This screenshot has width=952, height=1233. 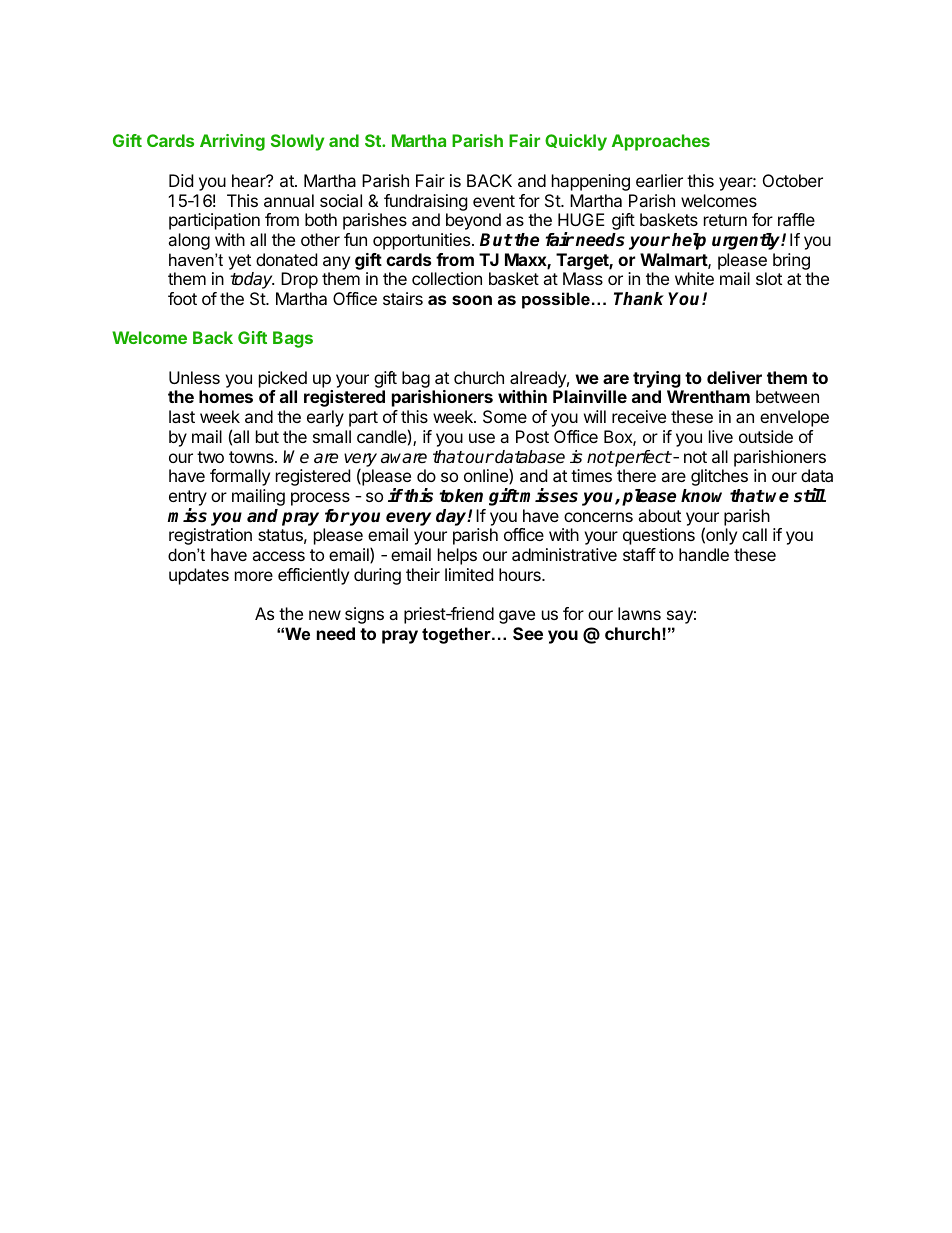 I want to click on picked, so click(x=283, y=379).
